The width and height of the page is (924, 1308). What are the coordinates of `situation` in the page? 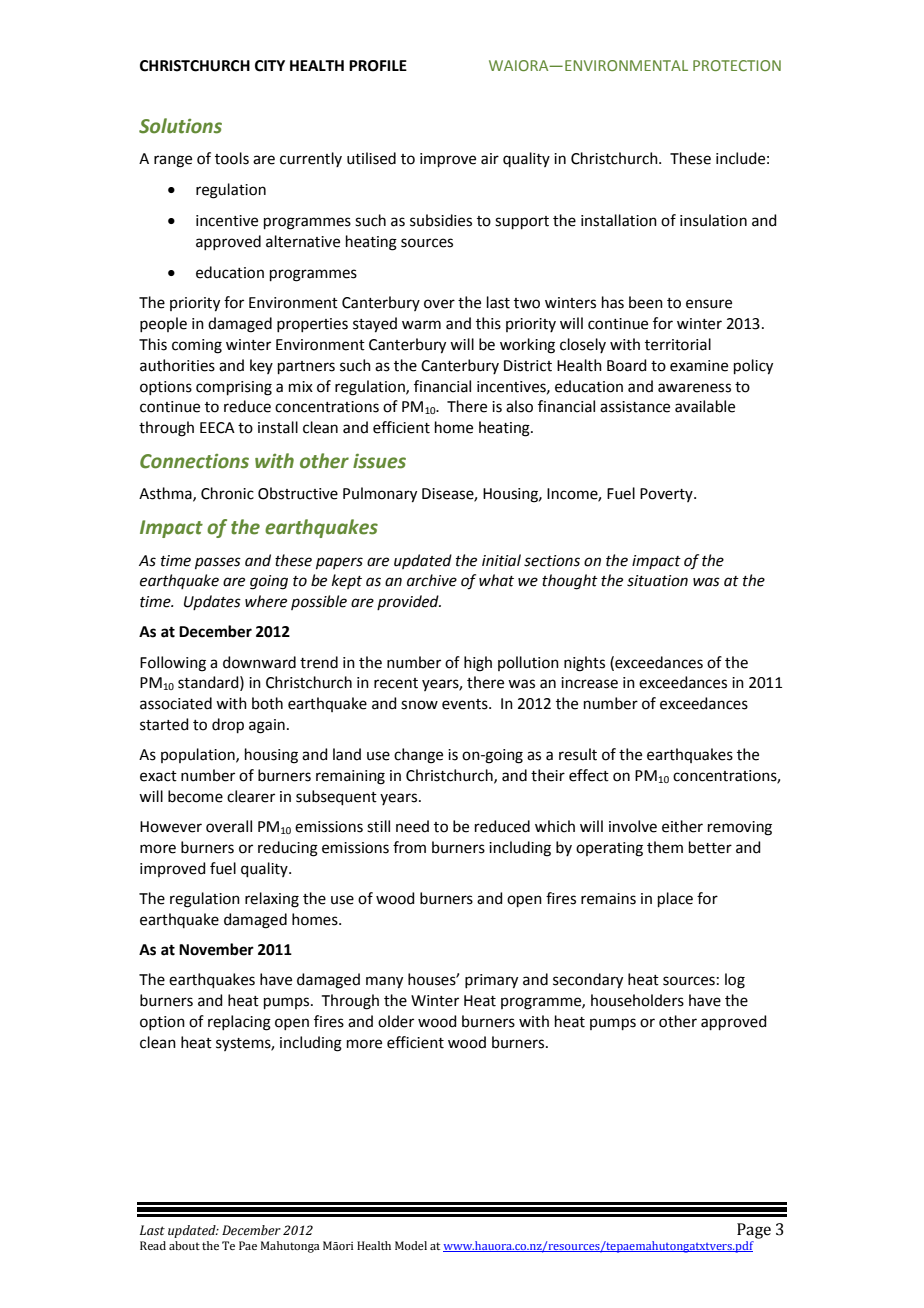 It's located at (657, 581).
